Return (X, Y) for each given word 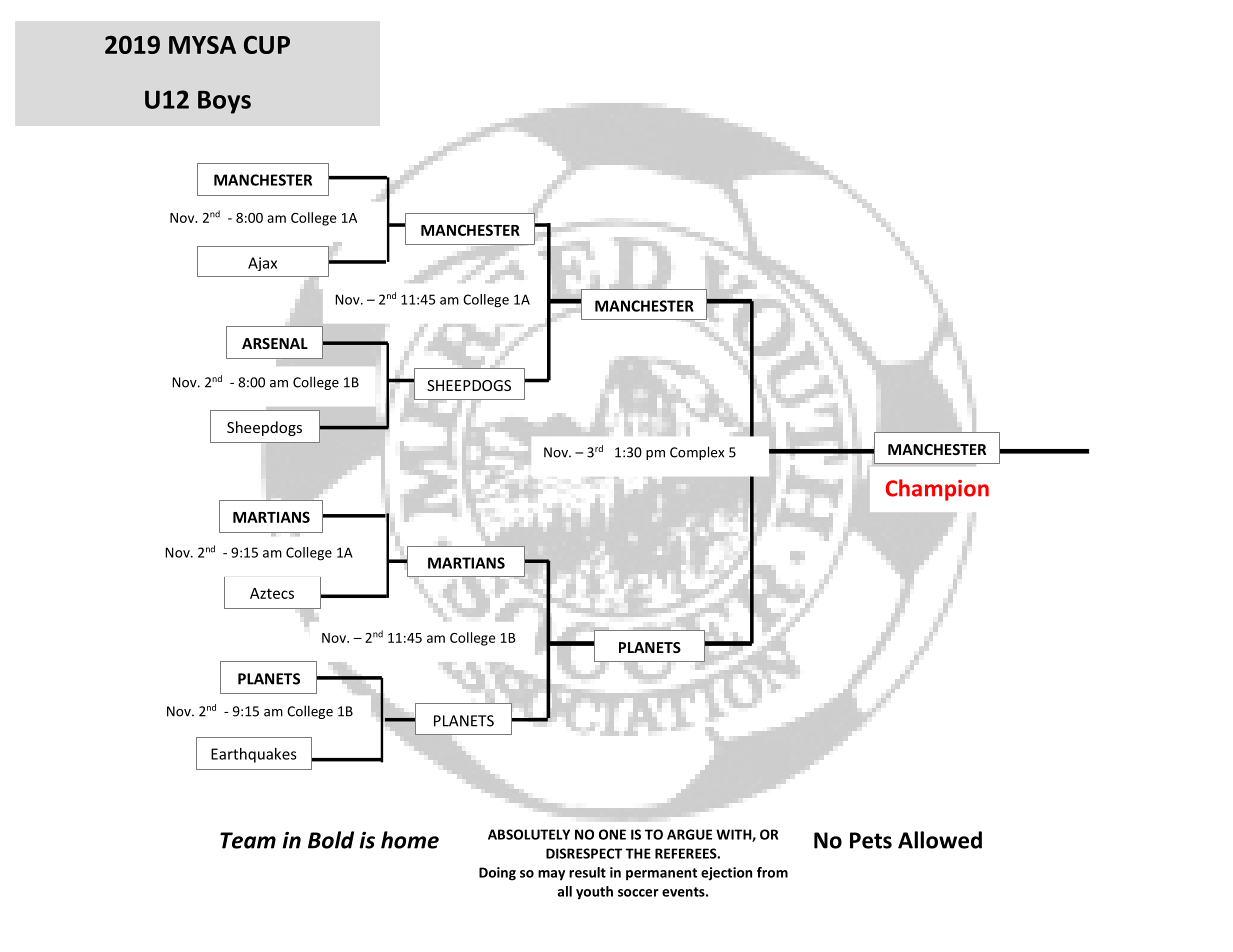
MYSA (202, 45)
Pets (871, 840)
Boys (224, 102)
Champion (937, 490)
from (772, 872)
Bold (331, 840)
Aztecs (272, 593)
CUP (267, 45)
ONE (612, 834)
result (587, 872)
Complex (697, 453)
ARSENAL (275, 343)
